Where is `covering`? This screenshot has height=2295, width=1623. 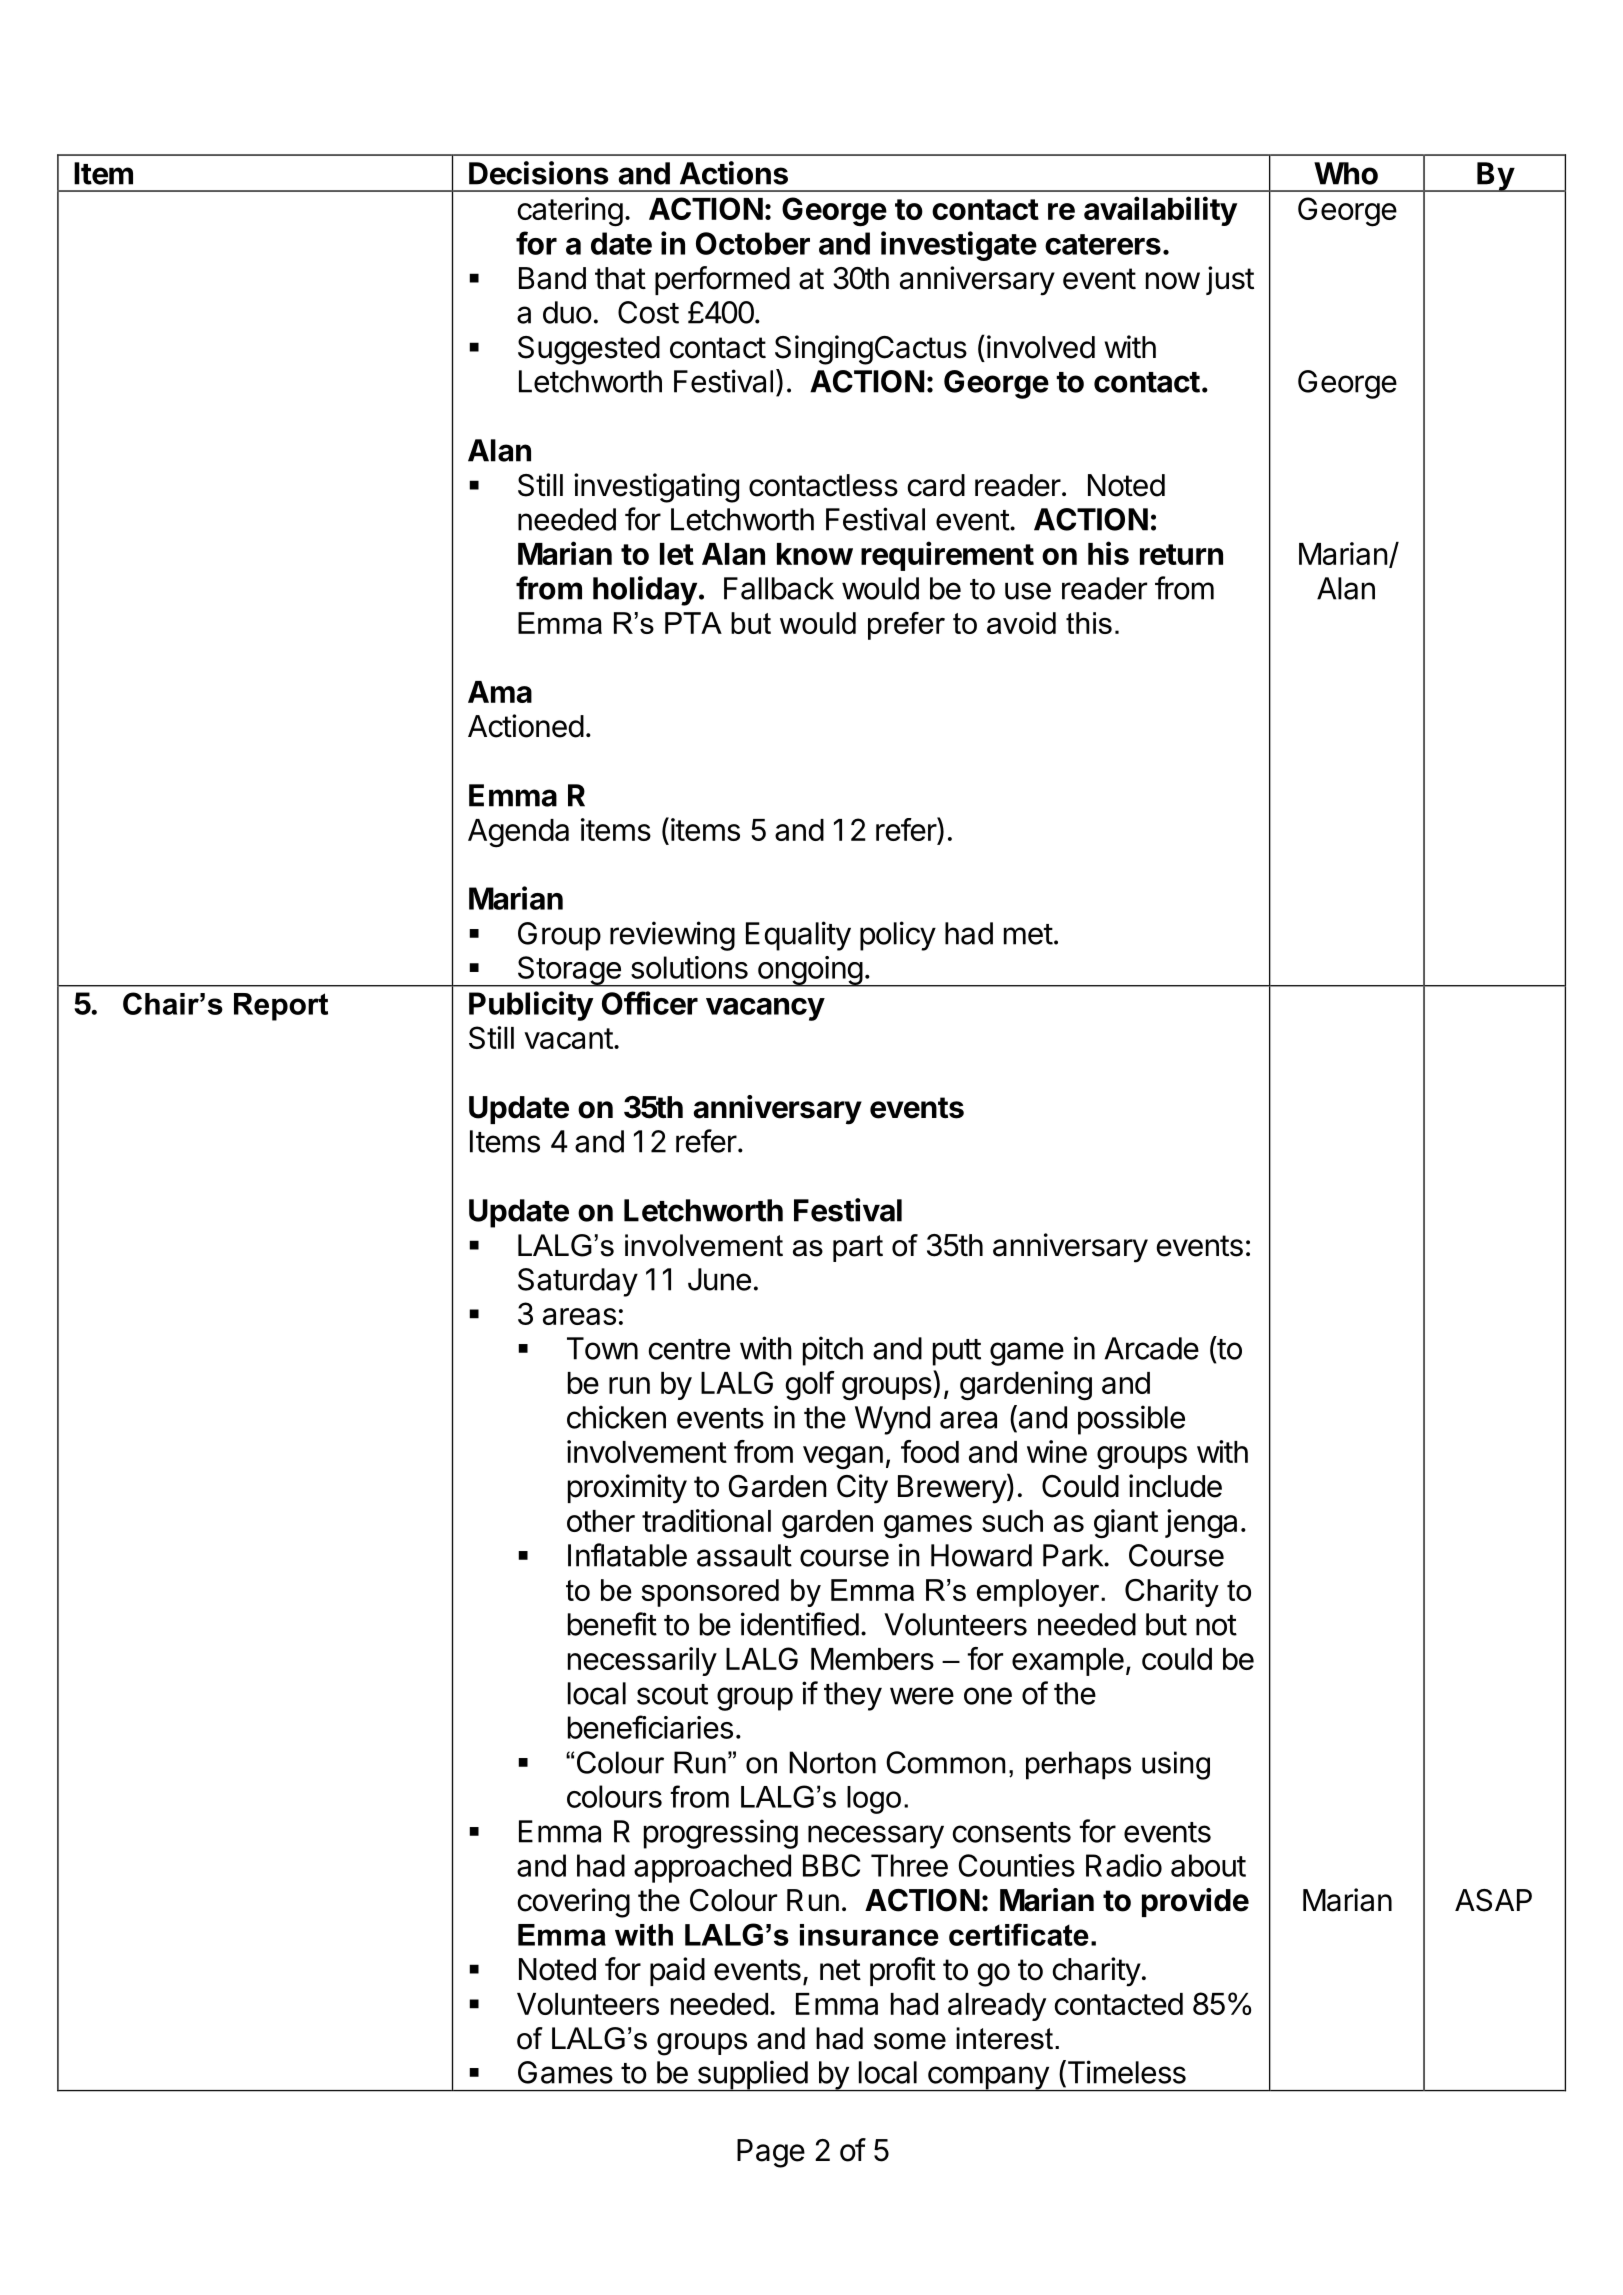
covering is located at coordinates (574, 1903).
